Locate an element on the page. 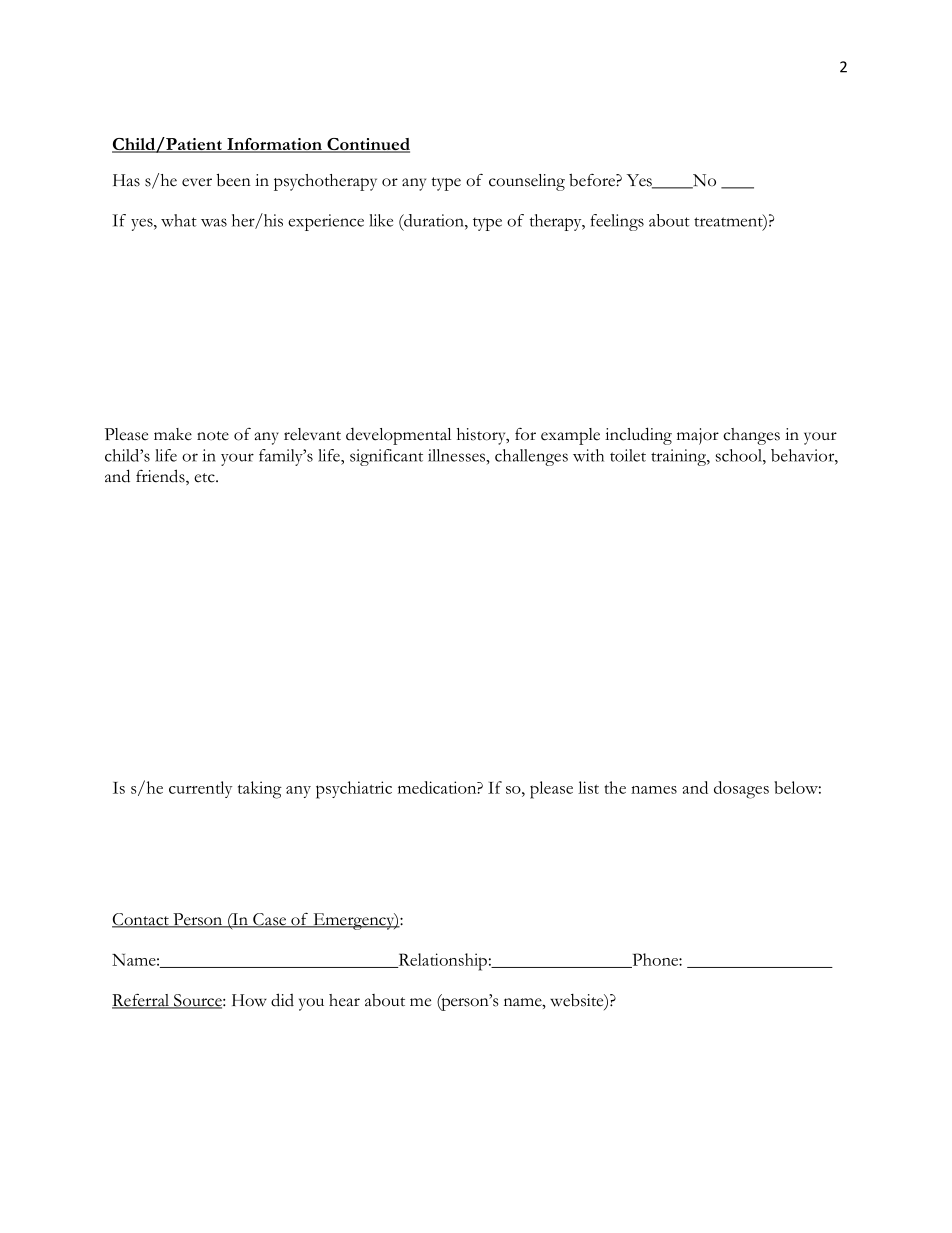  psychiatric is located at coordinates (354, 790).
